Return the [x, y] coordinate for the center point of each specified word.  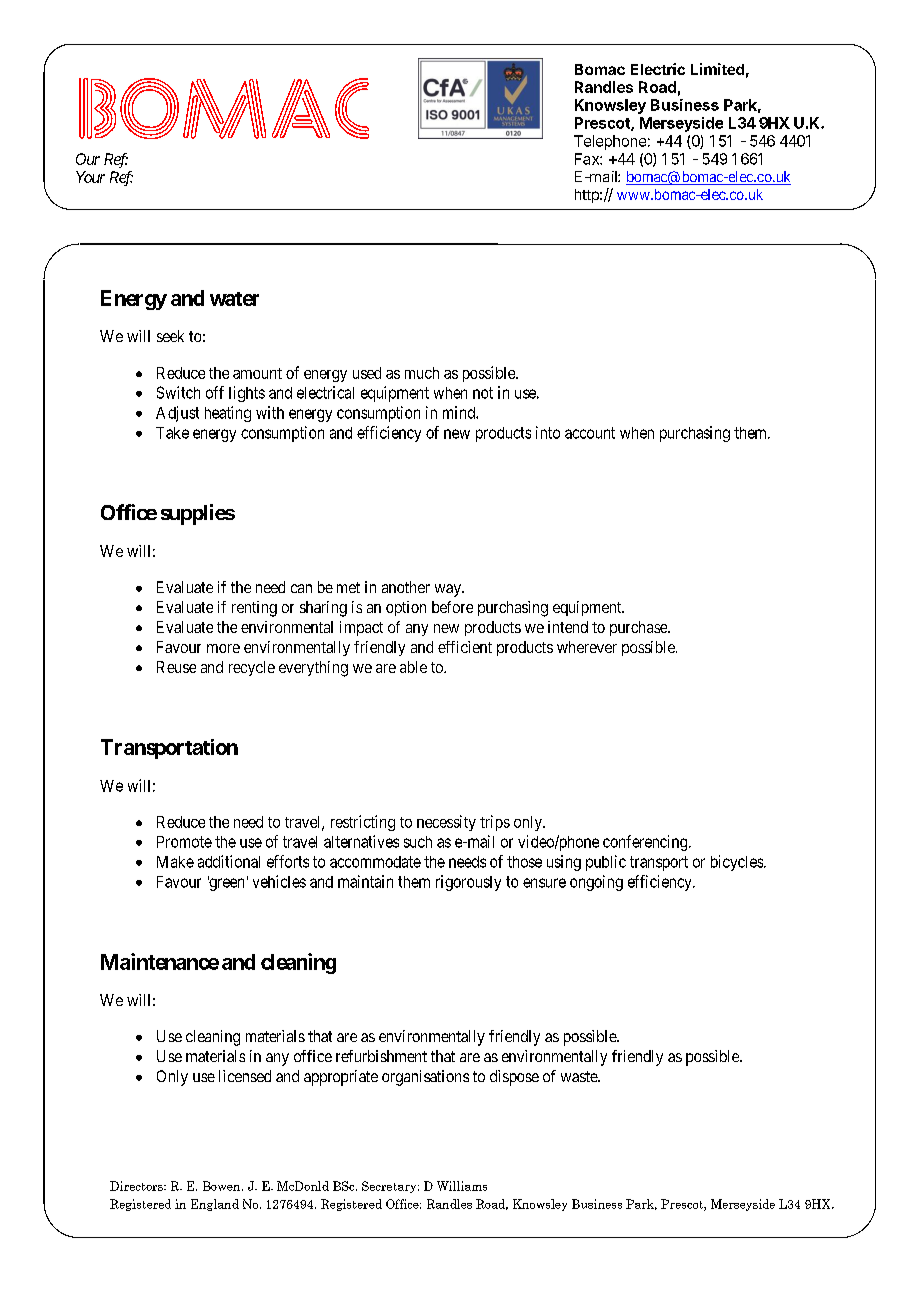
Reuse [176, 667]
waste [580, 1076]
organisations [425, 1078]
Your [90, 177]
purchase [639, 628]
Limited [717, 69]
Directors [137, 1186]
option [406, 608]
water [234, 299]
